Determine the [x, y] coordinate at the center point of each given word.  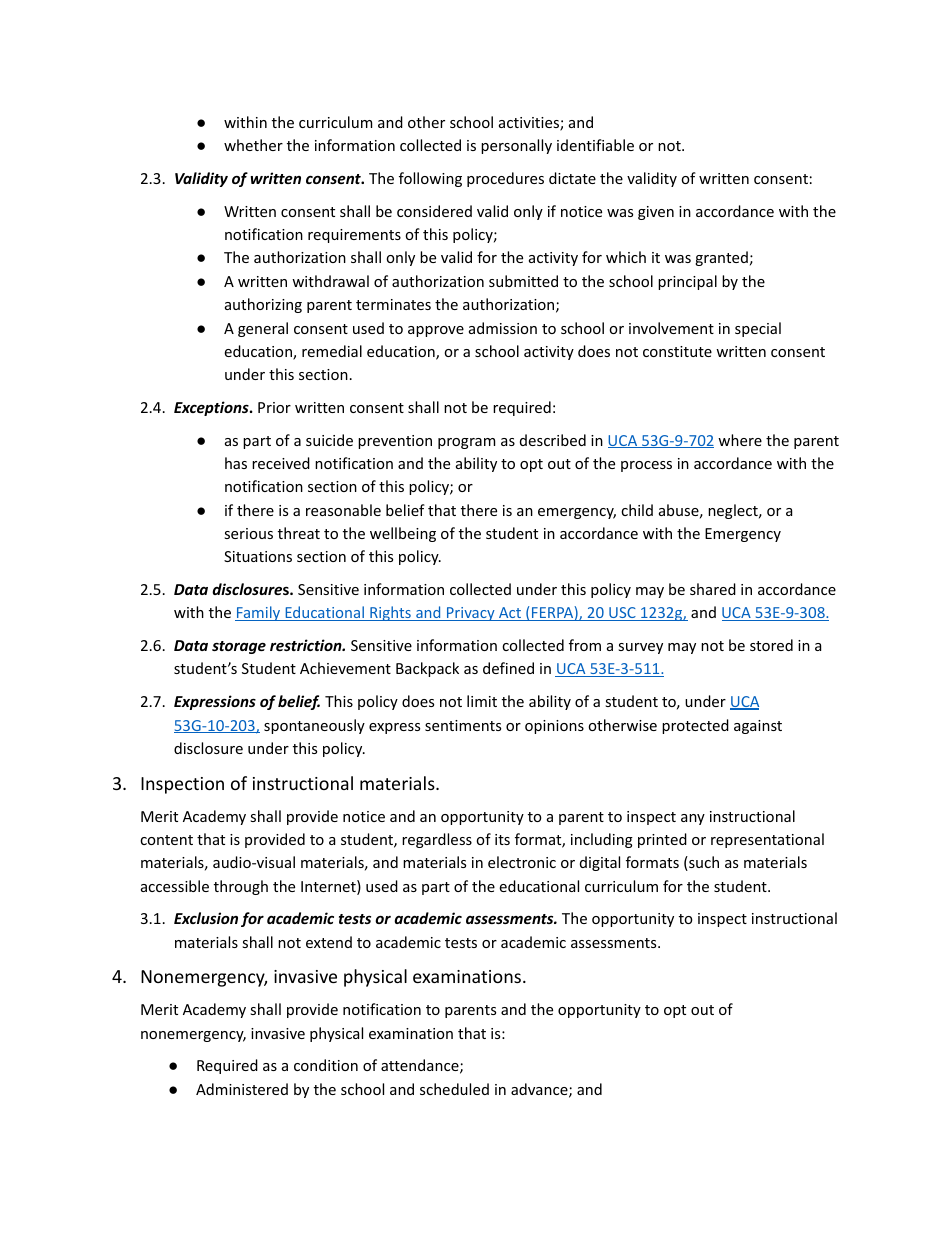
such [703, 863]
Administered [242, 1089]
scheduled [454, 1089]
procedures [505, 179]
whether [253, 145]
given [656, 213]
